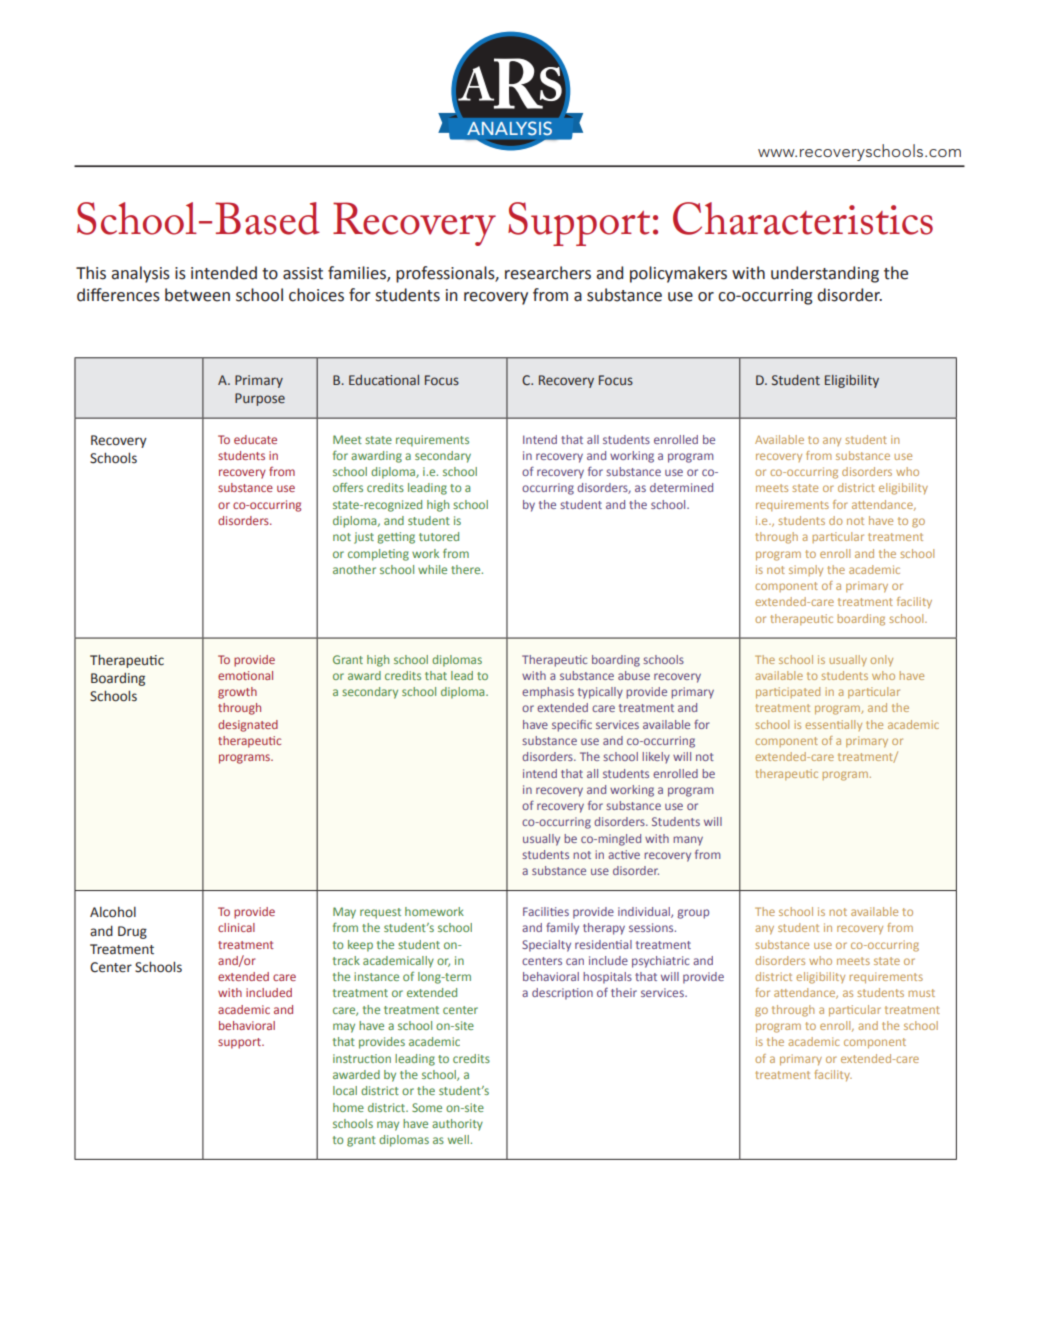  Describe the element at coordinates (197, 295) in the screenshot. I see `between` at that location.
